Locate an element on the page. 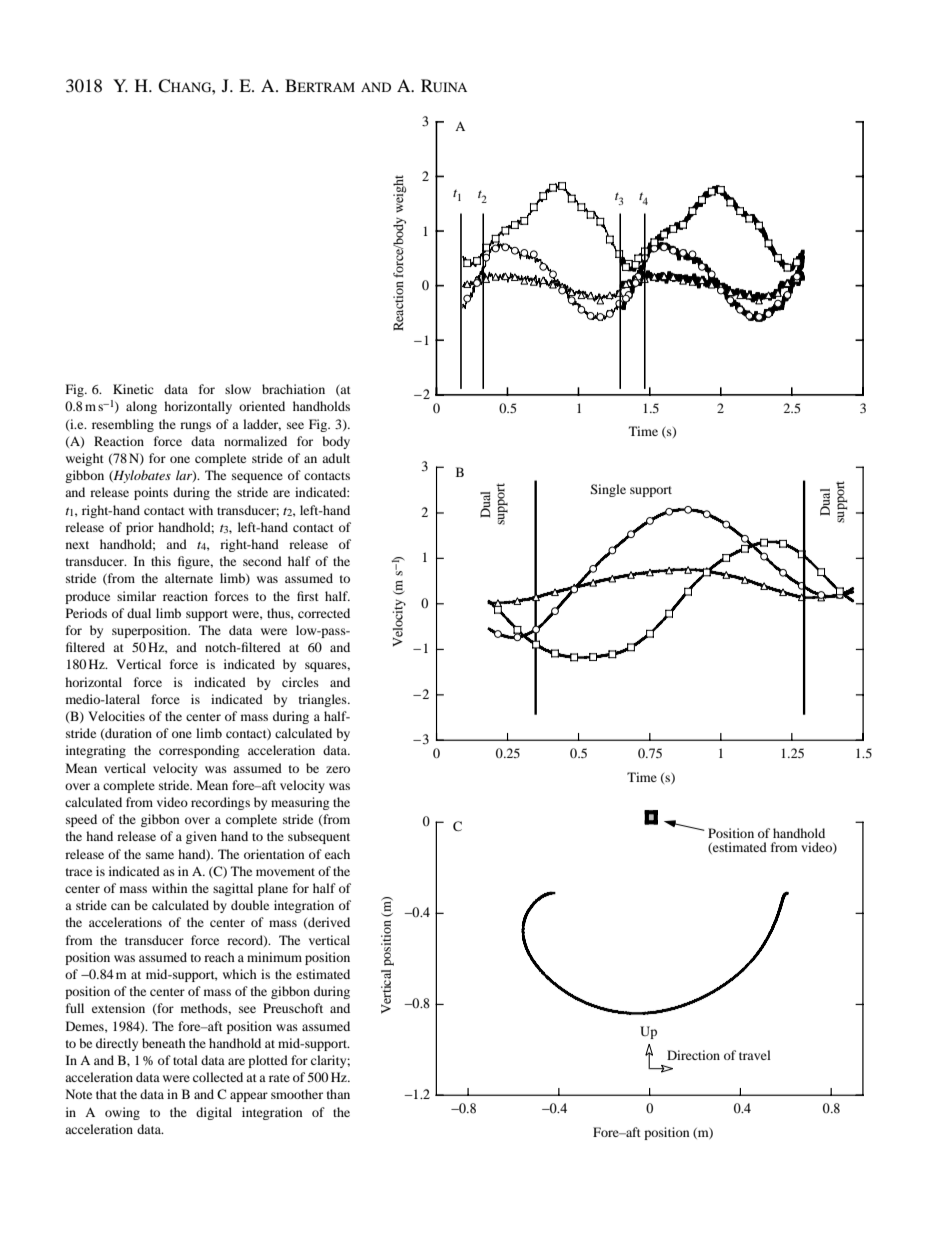  that is located at coordinates (106, 1094).
